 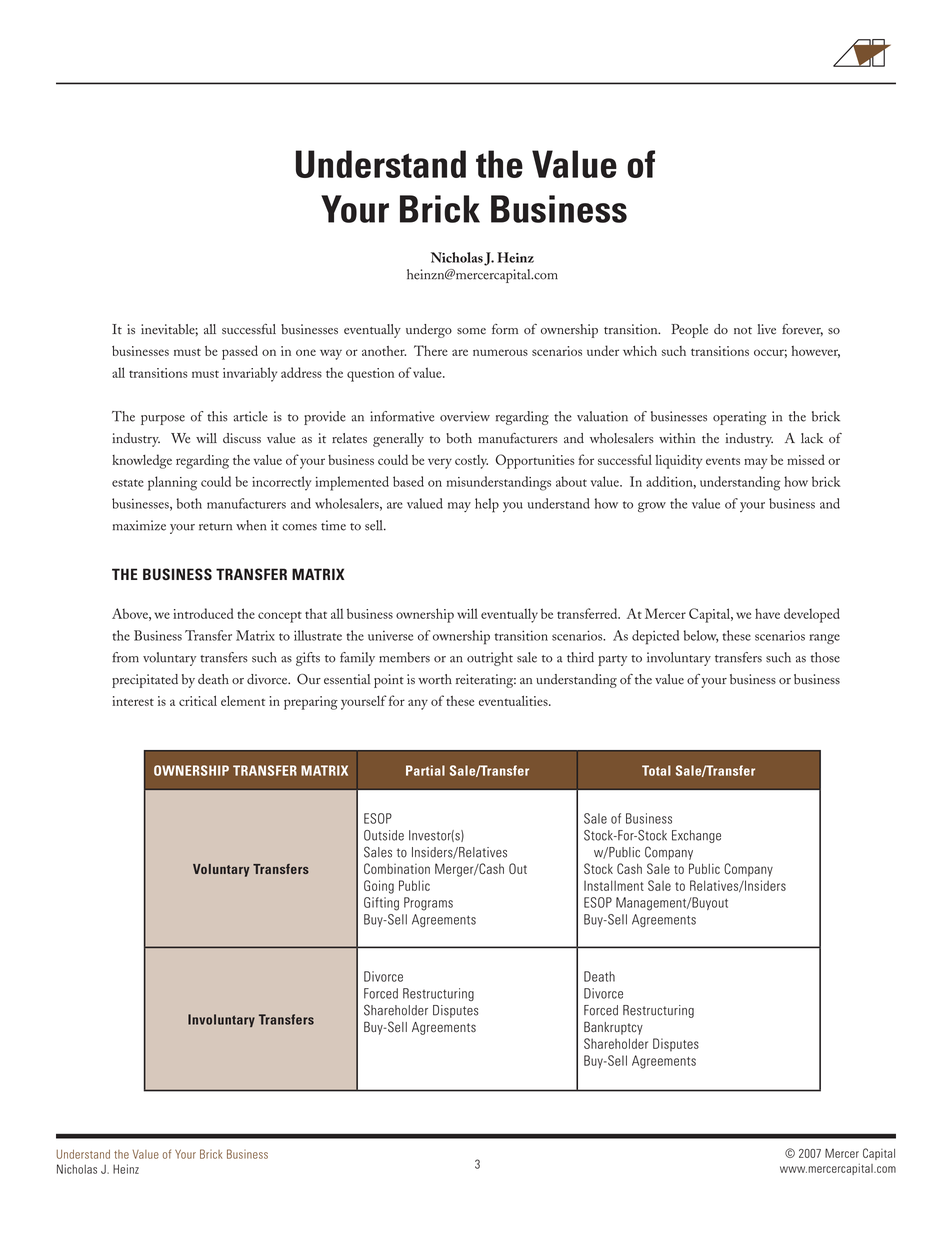 What do you see at coordinates (614, 885) in the document?
I see `Installment` at bounding box center [614, 885].
